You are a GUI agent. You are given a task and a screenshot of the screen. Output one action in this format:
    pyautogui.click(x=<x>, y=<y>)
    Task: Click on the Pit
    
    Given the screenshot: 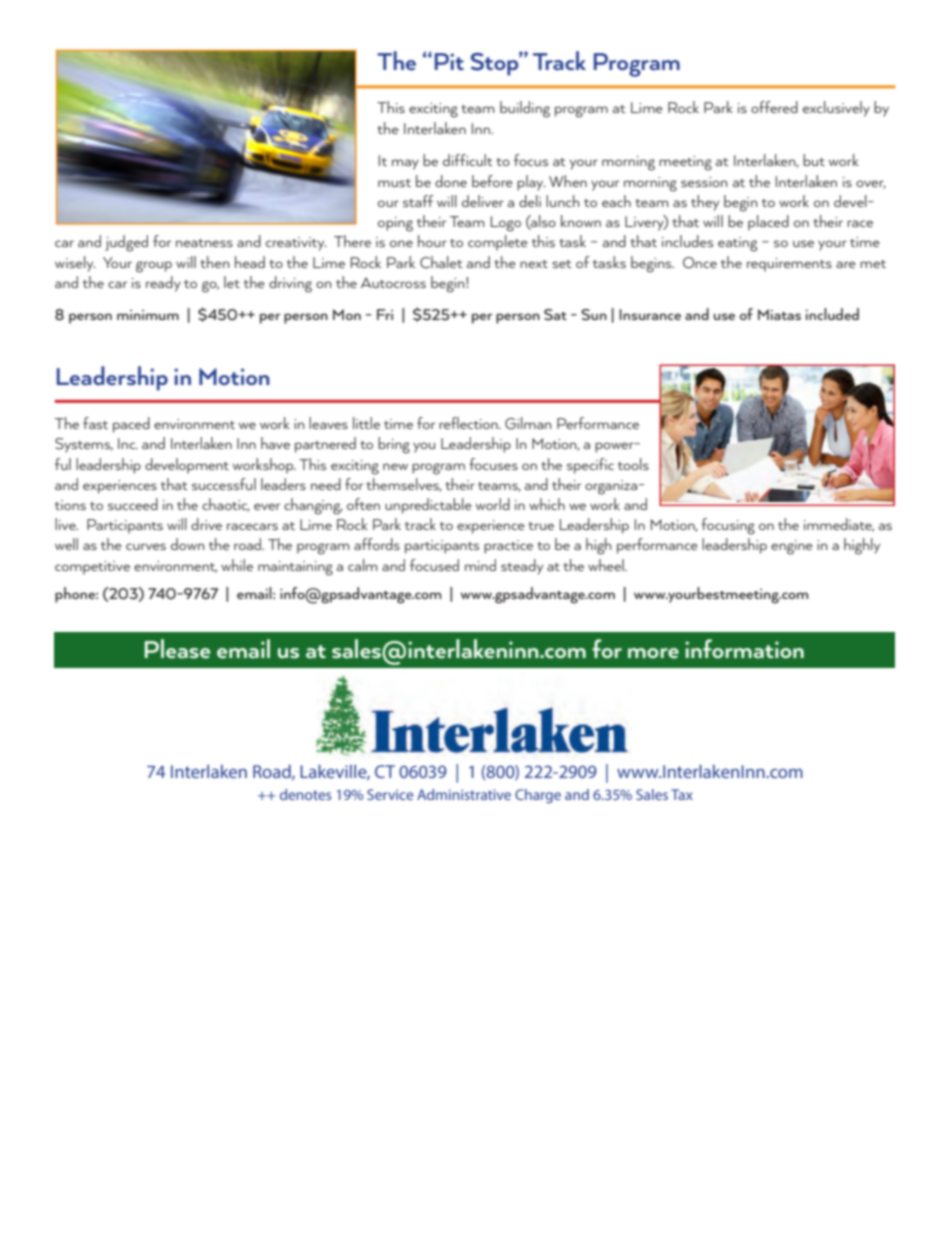 What is the action you would take?
    pyautogui.click(x=449, y=61)
